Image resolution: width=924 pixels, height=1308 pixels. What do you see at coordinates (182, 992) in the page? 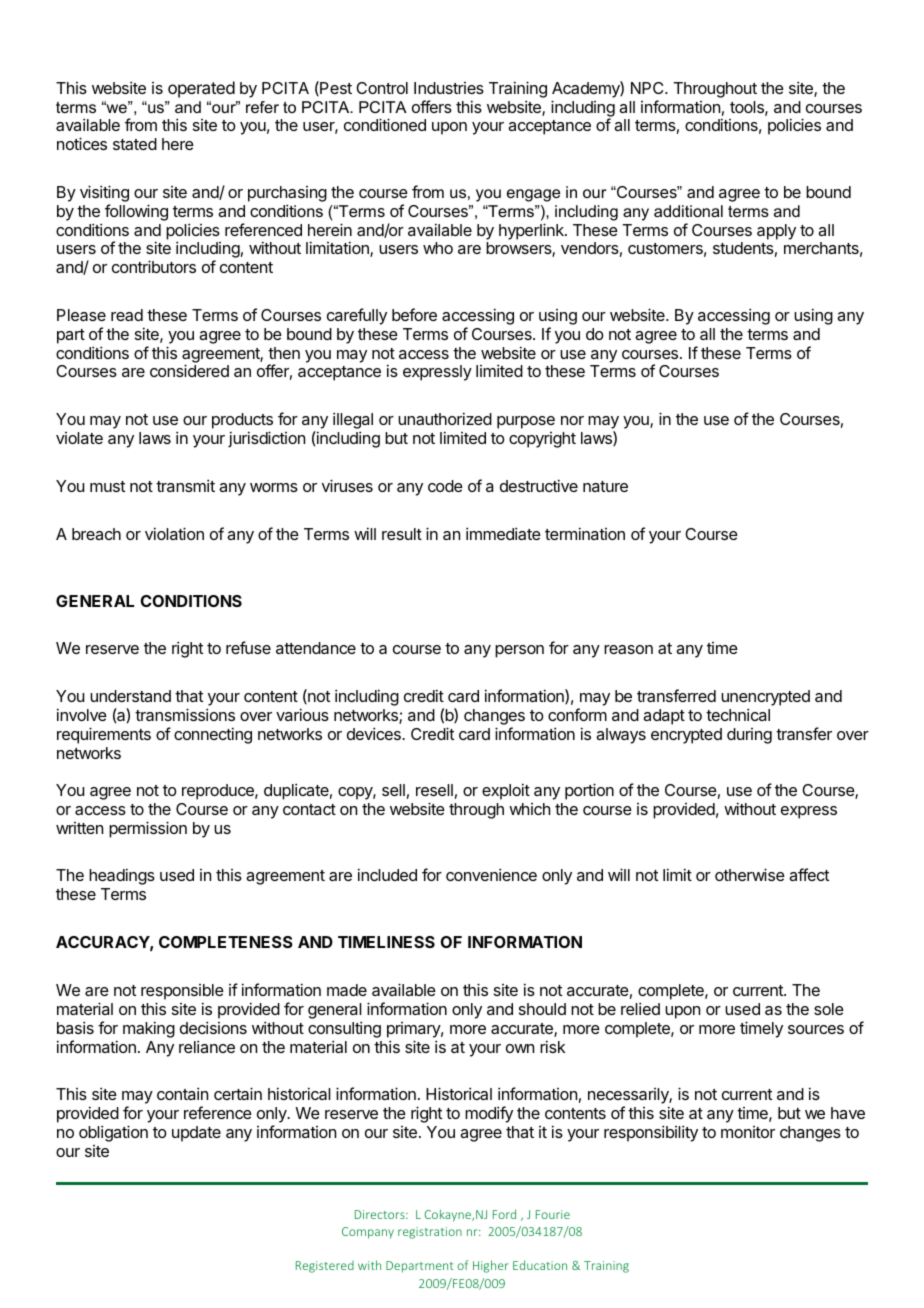
I see `responsible` at bounding box center [182, 992].
